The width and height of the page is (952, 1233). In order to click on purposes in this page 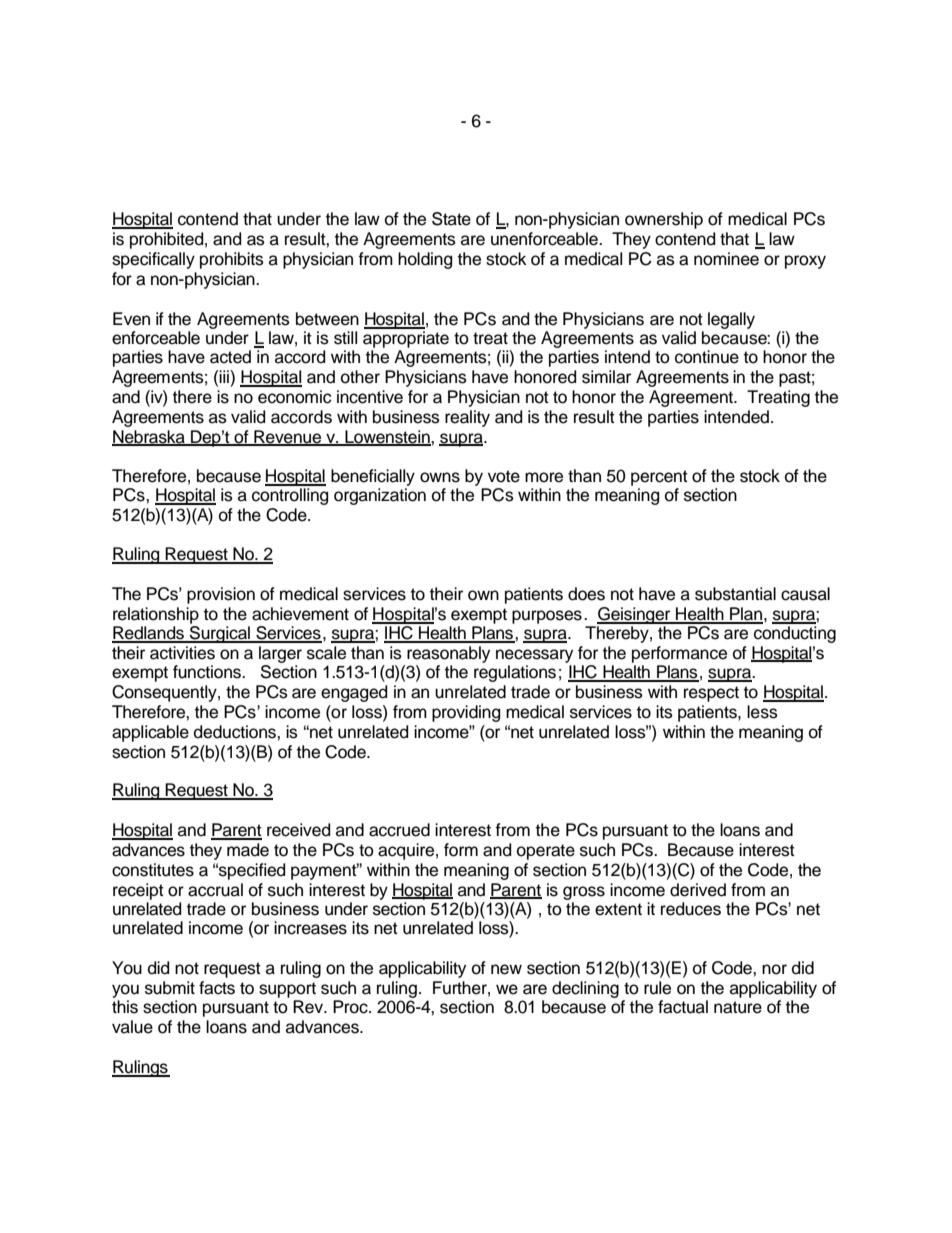, I will do `click(547, 617)`.
